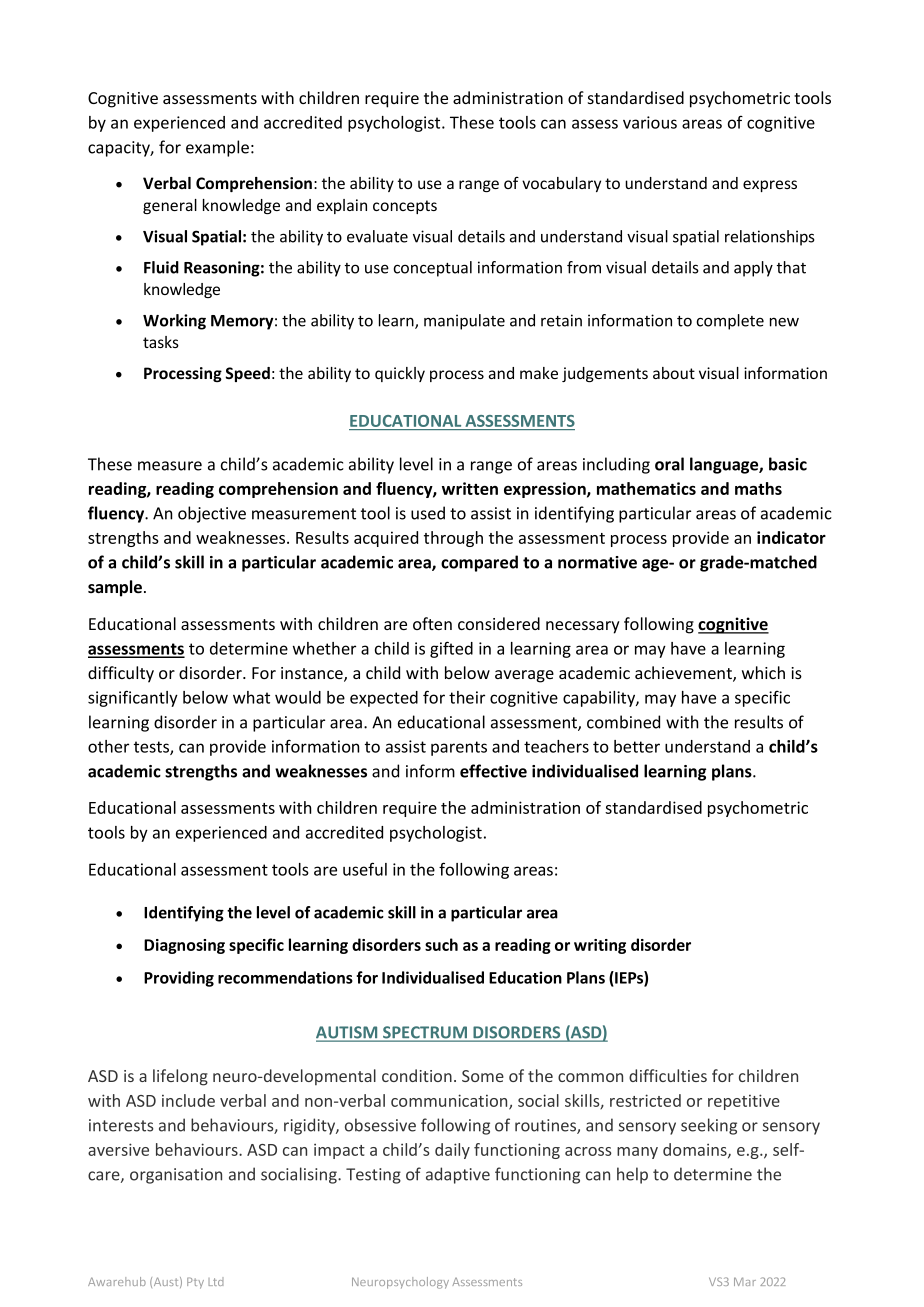 The height and width of the document is (1307, 924). What do you see at coordinates (133, 698) in the document?
I see `significantly` at bounding box center [133, 698].
